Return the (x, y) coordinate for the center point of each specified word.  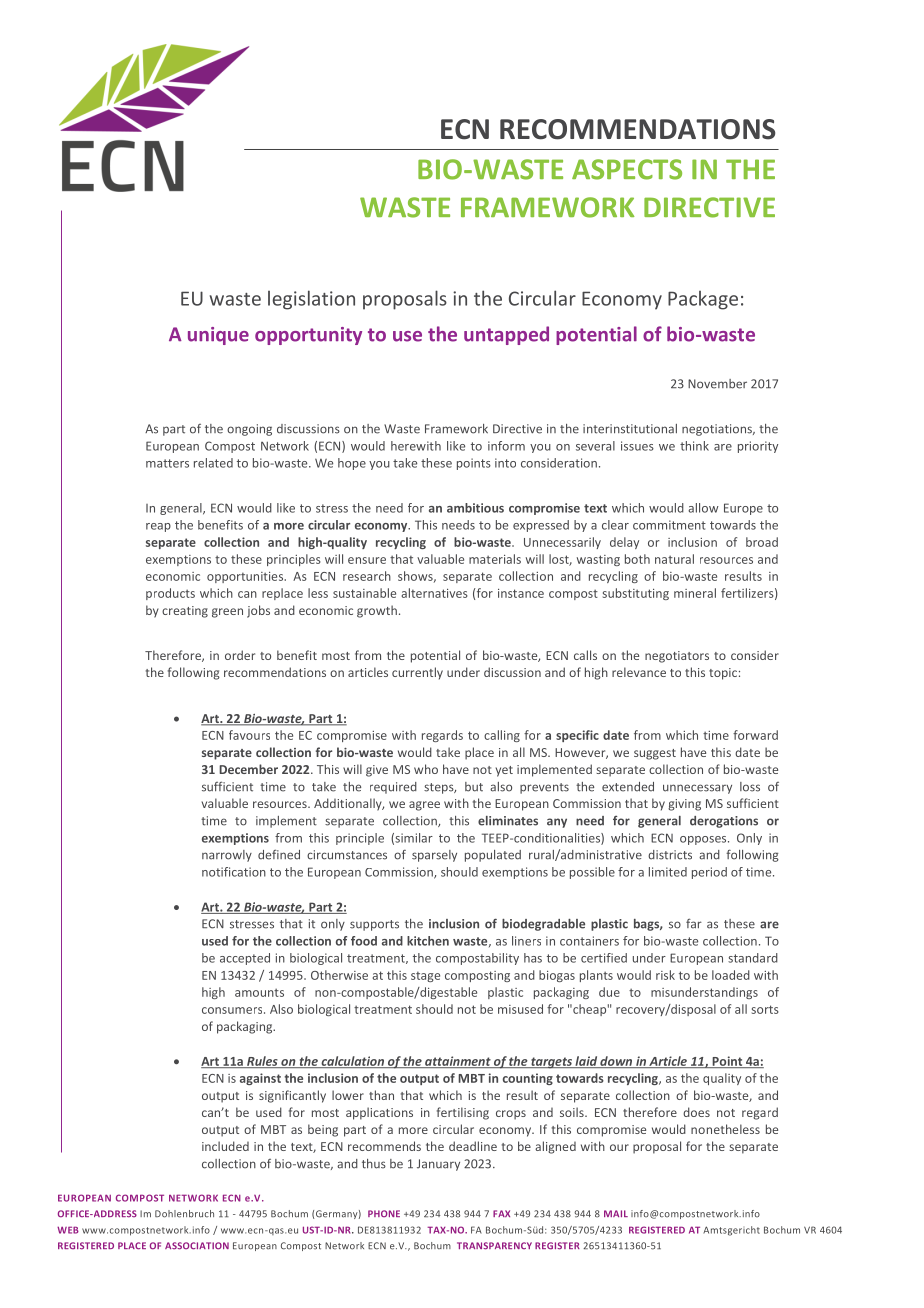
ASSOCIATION (197, 1246)
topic (723, 674)
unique (218, 336)
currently (417, 673)
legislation (311, 300)
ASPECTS (627, 169)
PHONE (384, 1213)
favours (249, 735)
